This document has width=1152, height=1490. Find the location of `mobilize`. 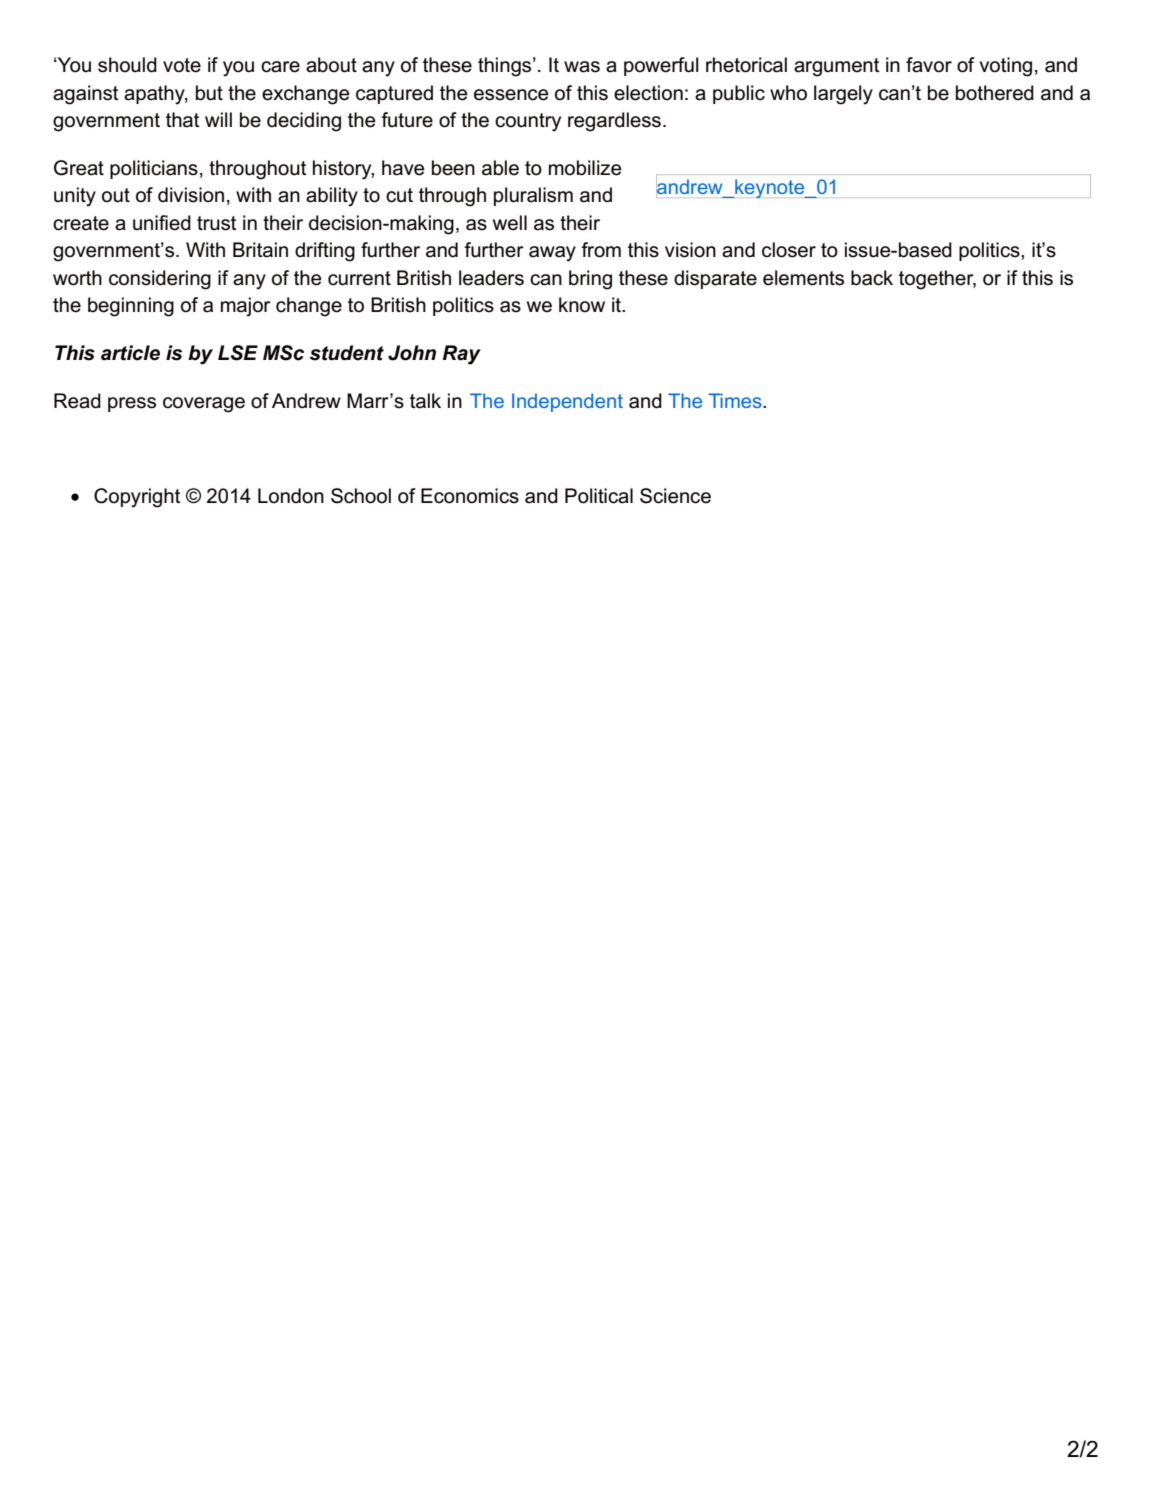

mobilize is located at coordinates (585, 168).
